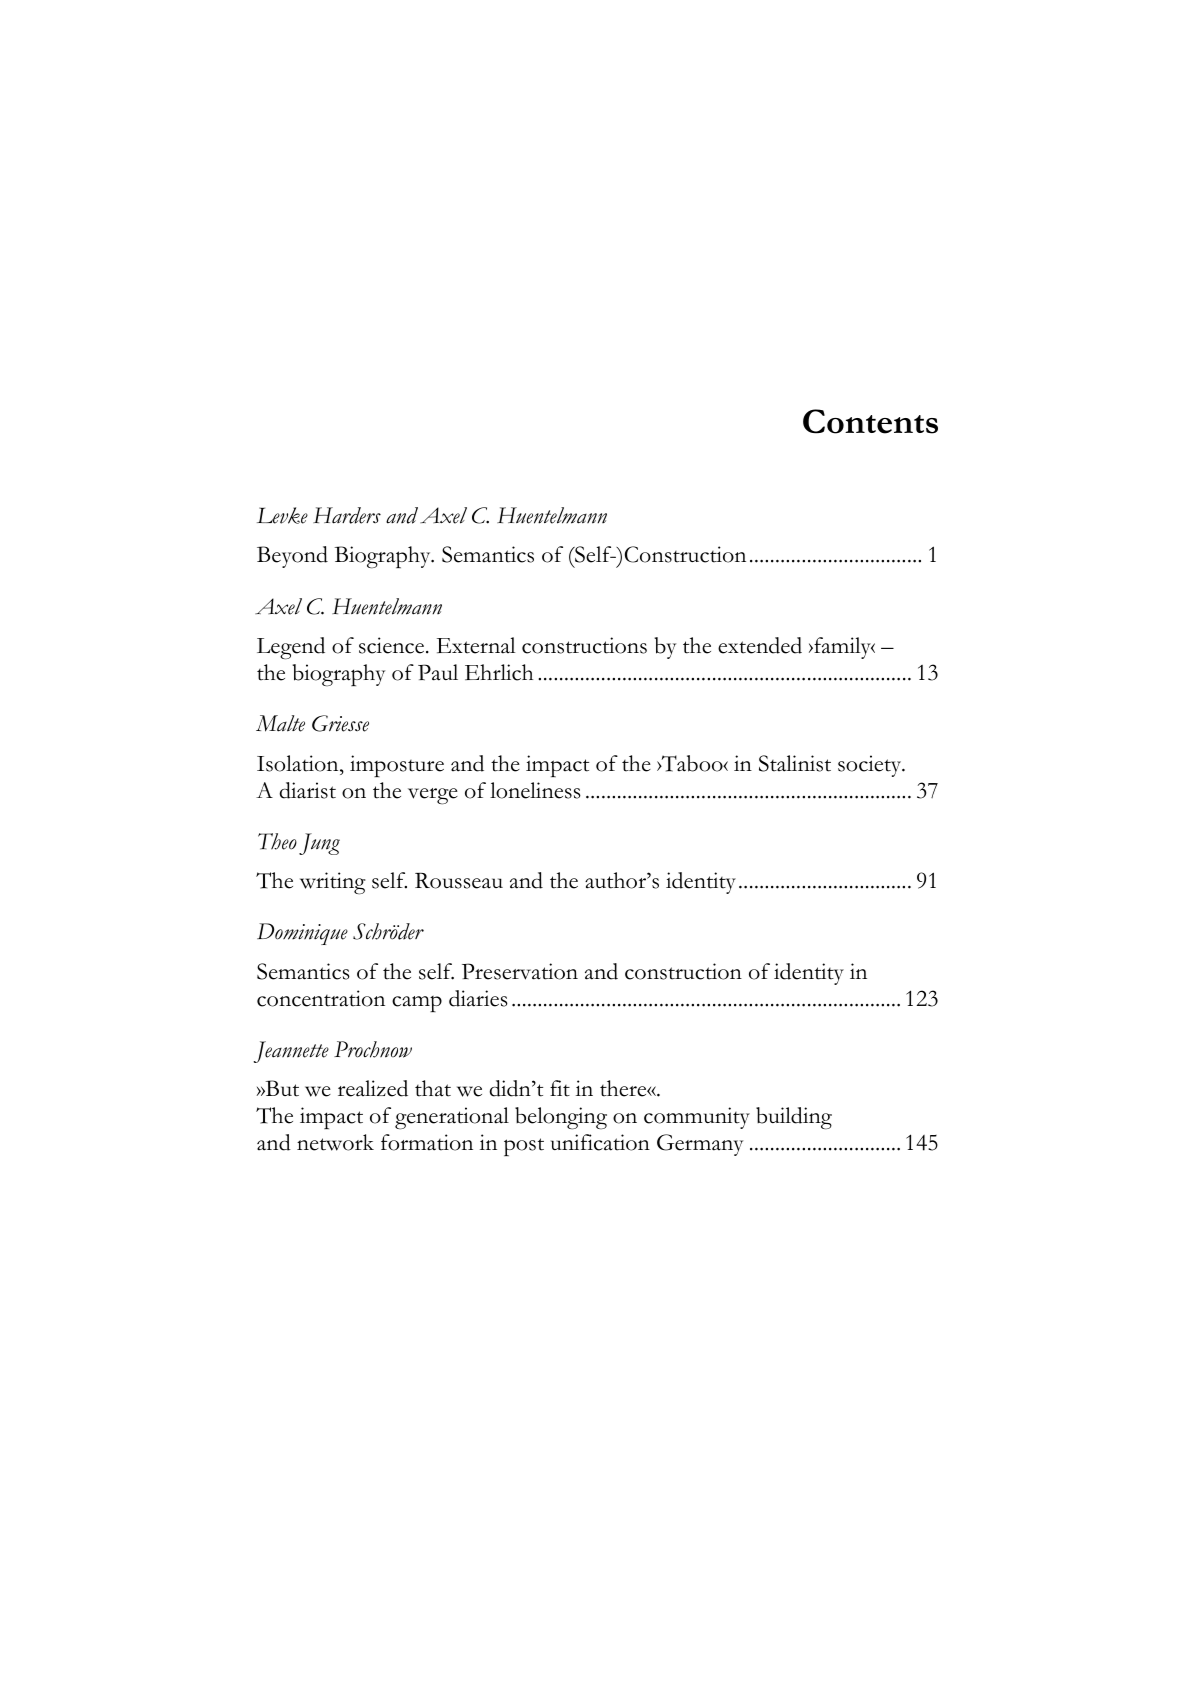  Describe the element at coordinates (760, 645) in the document. I see `extended` at that location.
